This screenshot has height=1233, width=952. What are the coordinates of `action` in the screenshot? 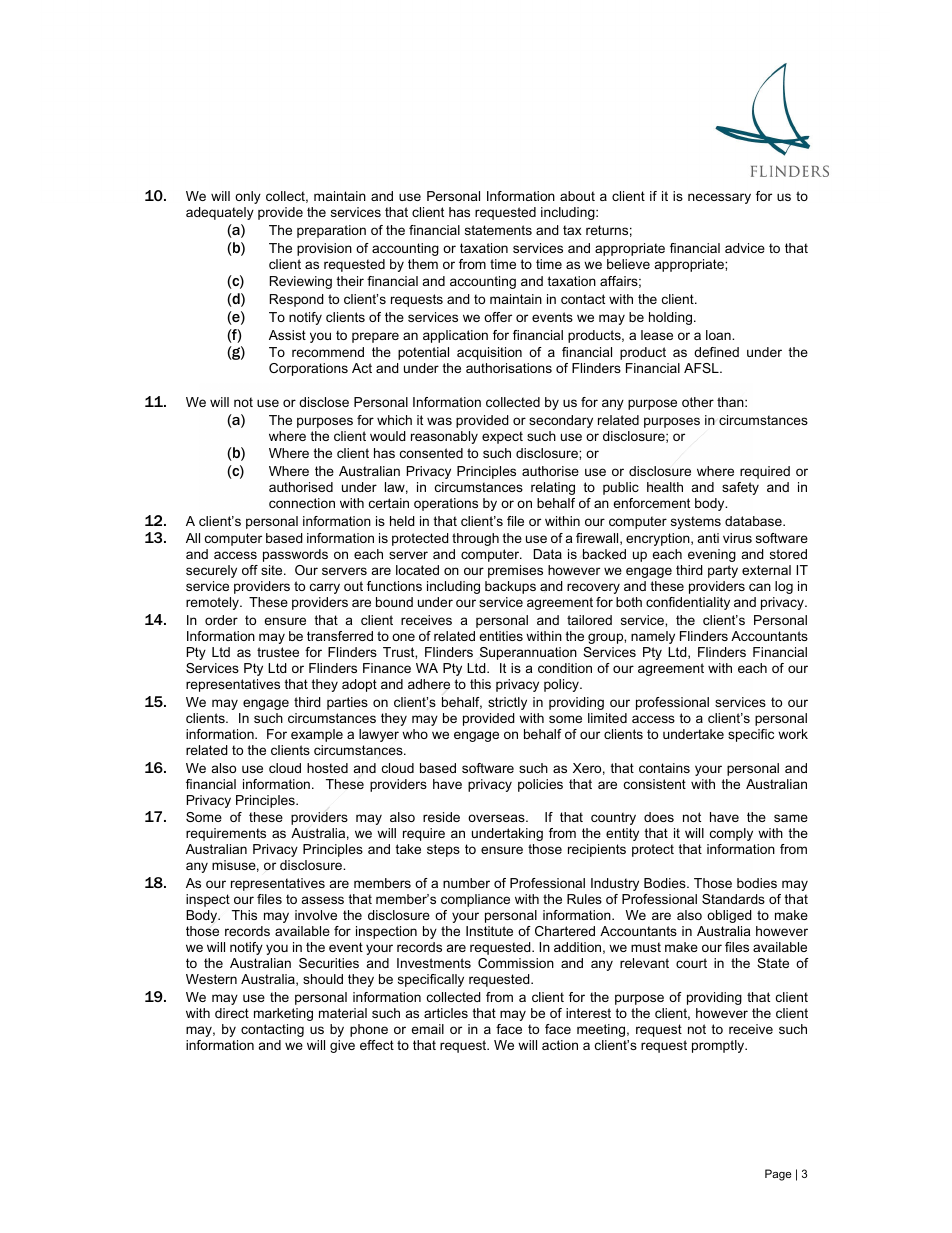 It's located at (560, 1045).
